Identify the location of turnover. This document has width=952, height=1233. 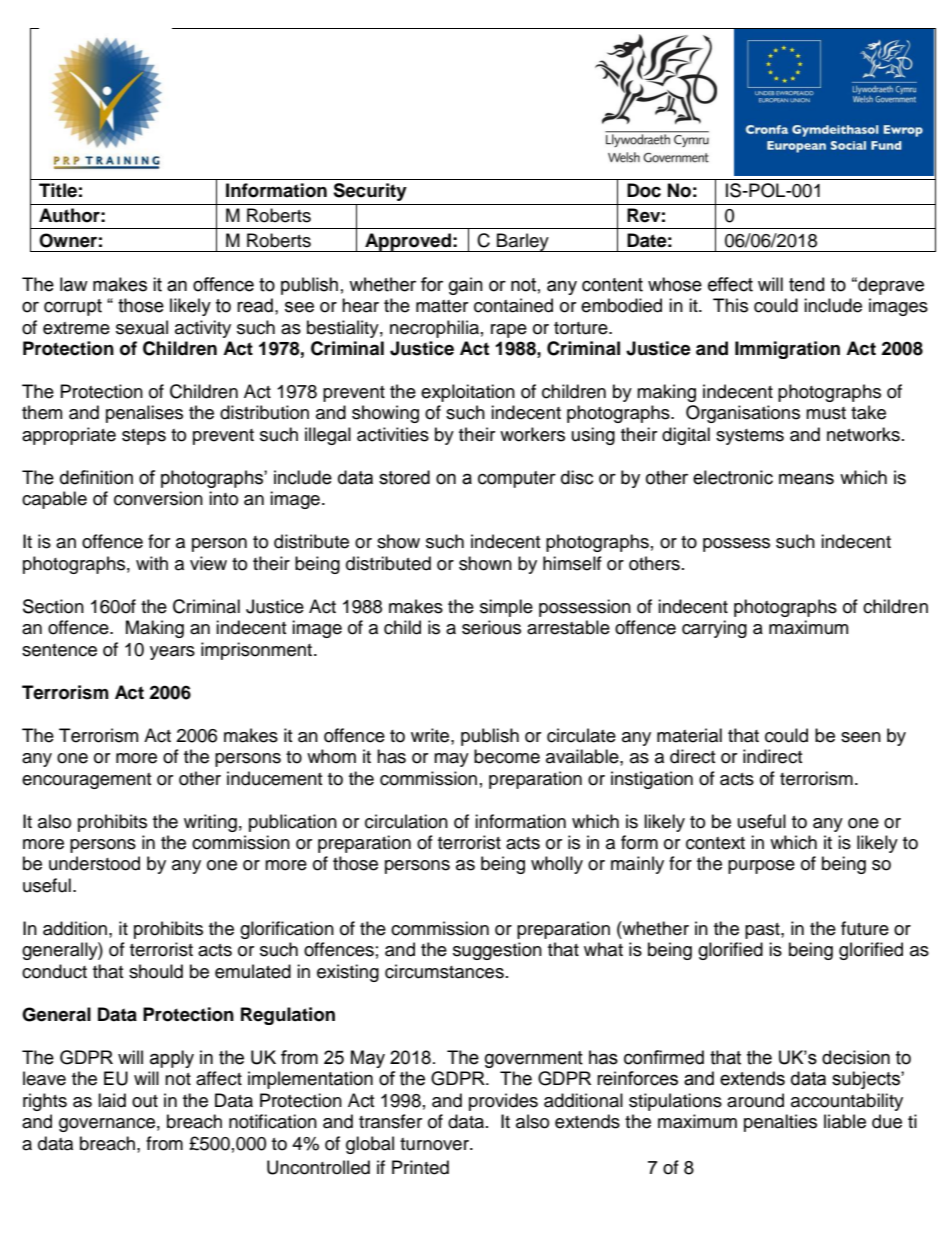
(435, 1144).
